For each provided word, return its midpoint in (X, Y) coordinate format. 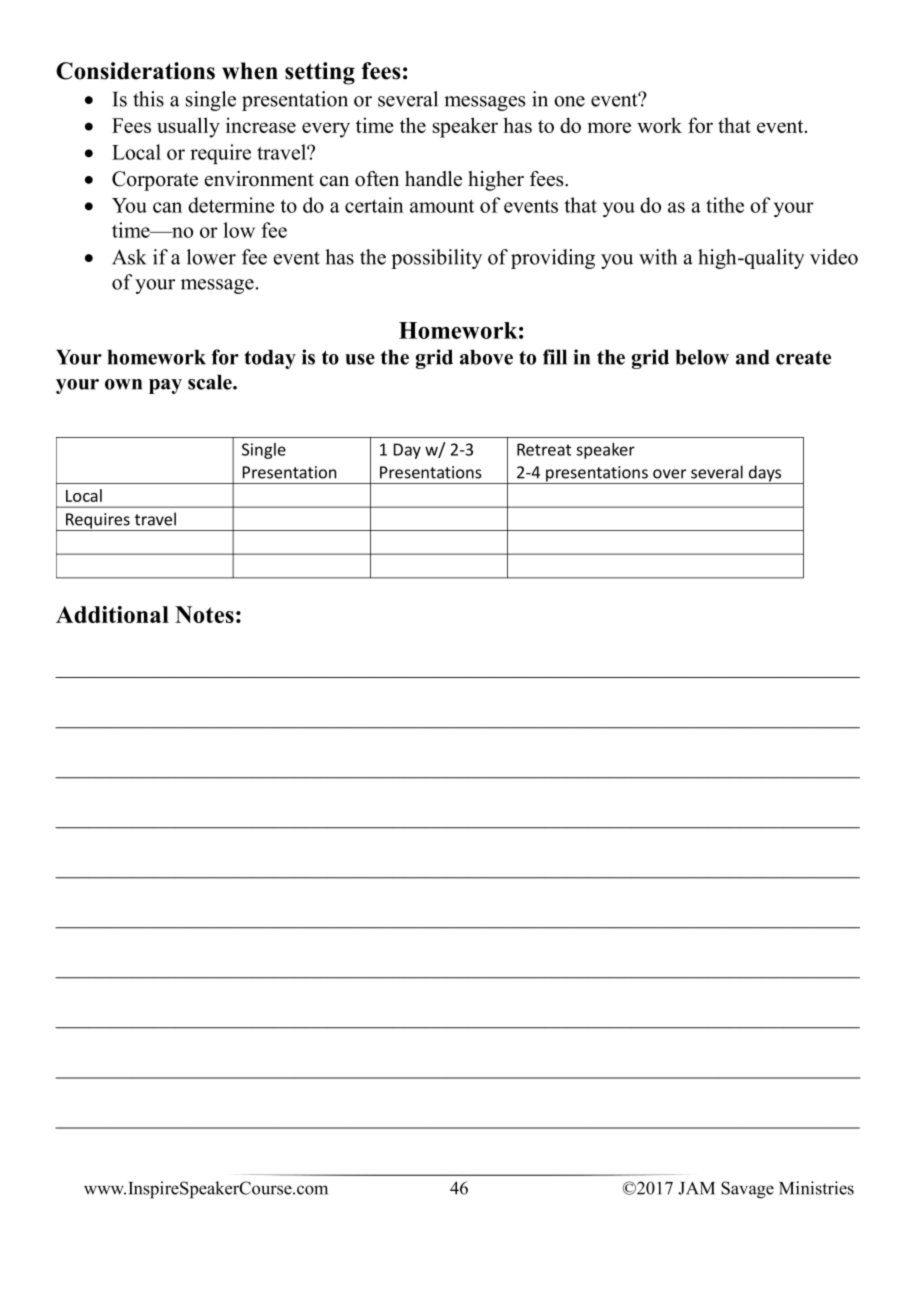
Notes (204, 614)
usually (188, 127)
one (569, 101)
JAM (696, 1188)
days (765, 474)
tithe (725, 205)
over (669, 474)
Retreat (544, 449)
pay (165, 386)
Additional (112, 614)
